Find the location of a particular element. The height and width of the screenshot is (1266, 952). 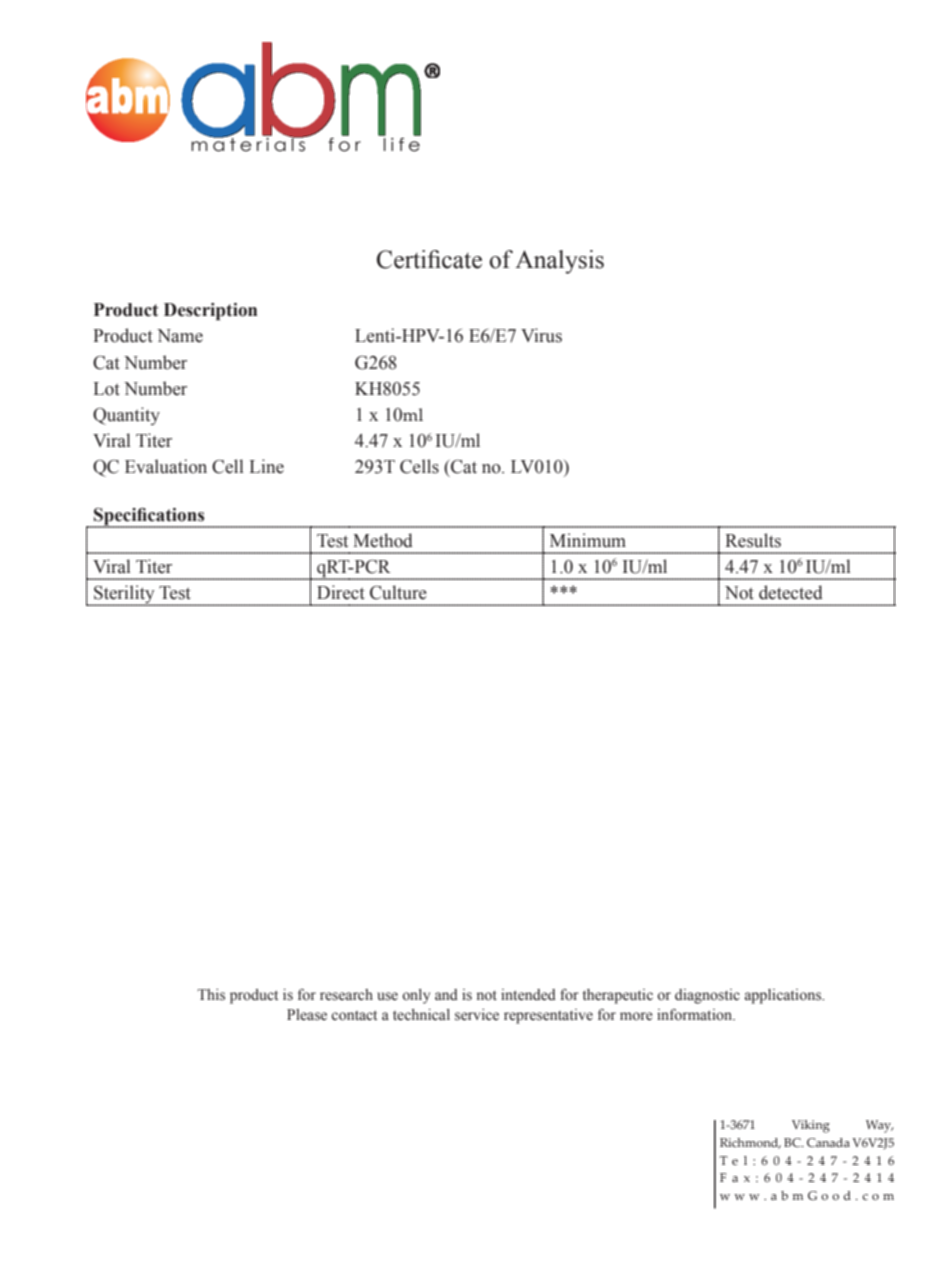

This is located at coordinates (211, 995).
